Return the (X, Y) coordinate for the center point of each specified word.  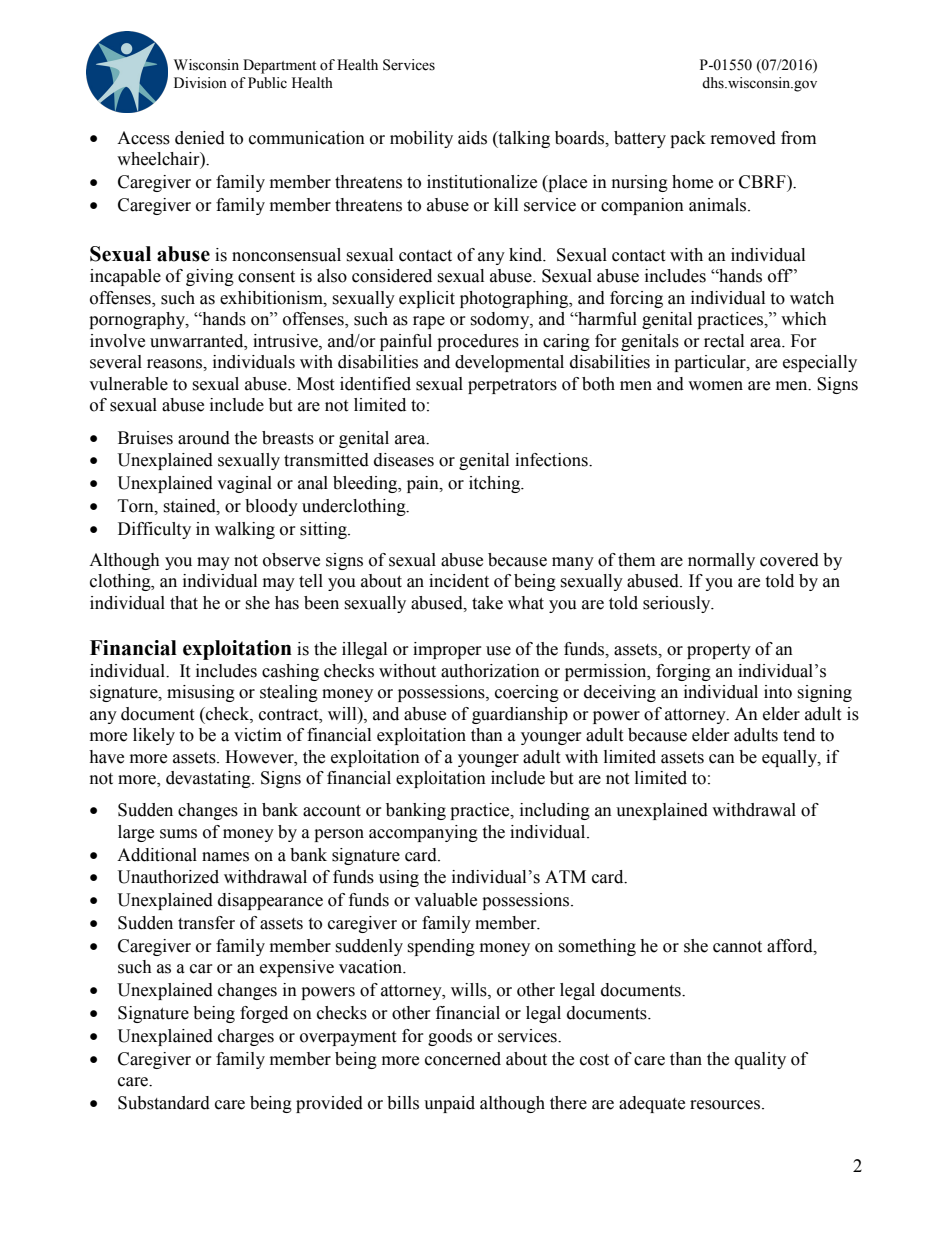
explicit (427, 299)
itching (496, 484)
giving (210, 277)
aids (472, 138)
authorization (490, 671)
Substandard (164, 1103)
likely (154, 736)
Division (200, 83)
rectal (724, 341)
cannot (737, 947)
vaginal (244, 484)
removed (743, 138)
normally (721, 561)
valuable (445, 900)
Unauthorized (168, 877)
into (778, 692)
